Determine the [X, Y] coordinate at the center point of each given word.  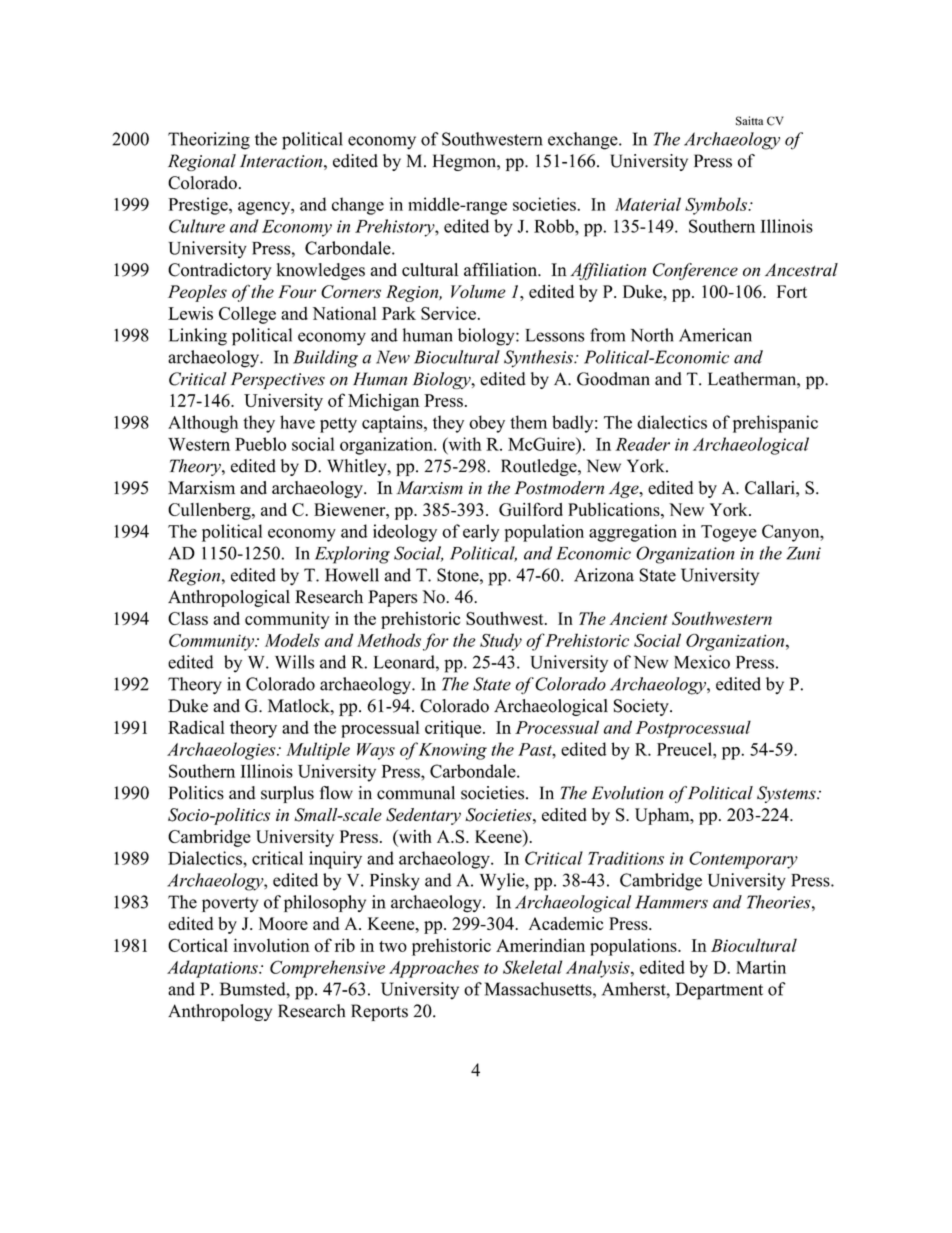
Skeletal [532, 967]
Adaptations [213, 969]
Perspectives [278, 380]
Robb [555, 226]
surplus [287, 794]
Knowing [453, 751]
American [715, 335]
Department [719, 991]
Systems [787, 794]
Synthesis [539, 359]
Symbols [717, 206]
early [481, 533]
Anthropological [229, 598]
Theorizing [209, 141]
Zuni [803, 553]
